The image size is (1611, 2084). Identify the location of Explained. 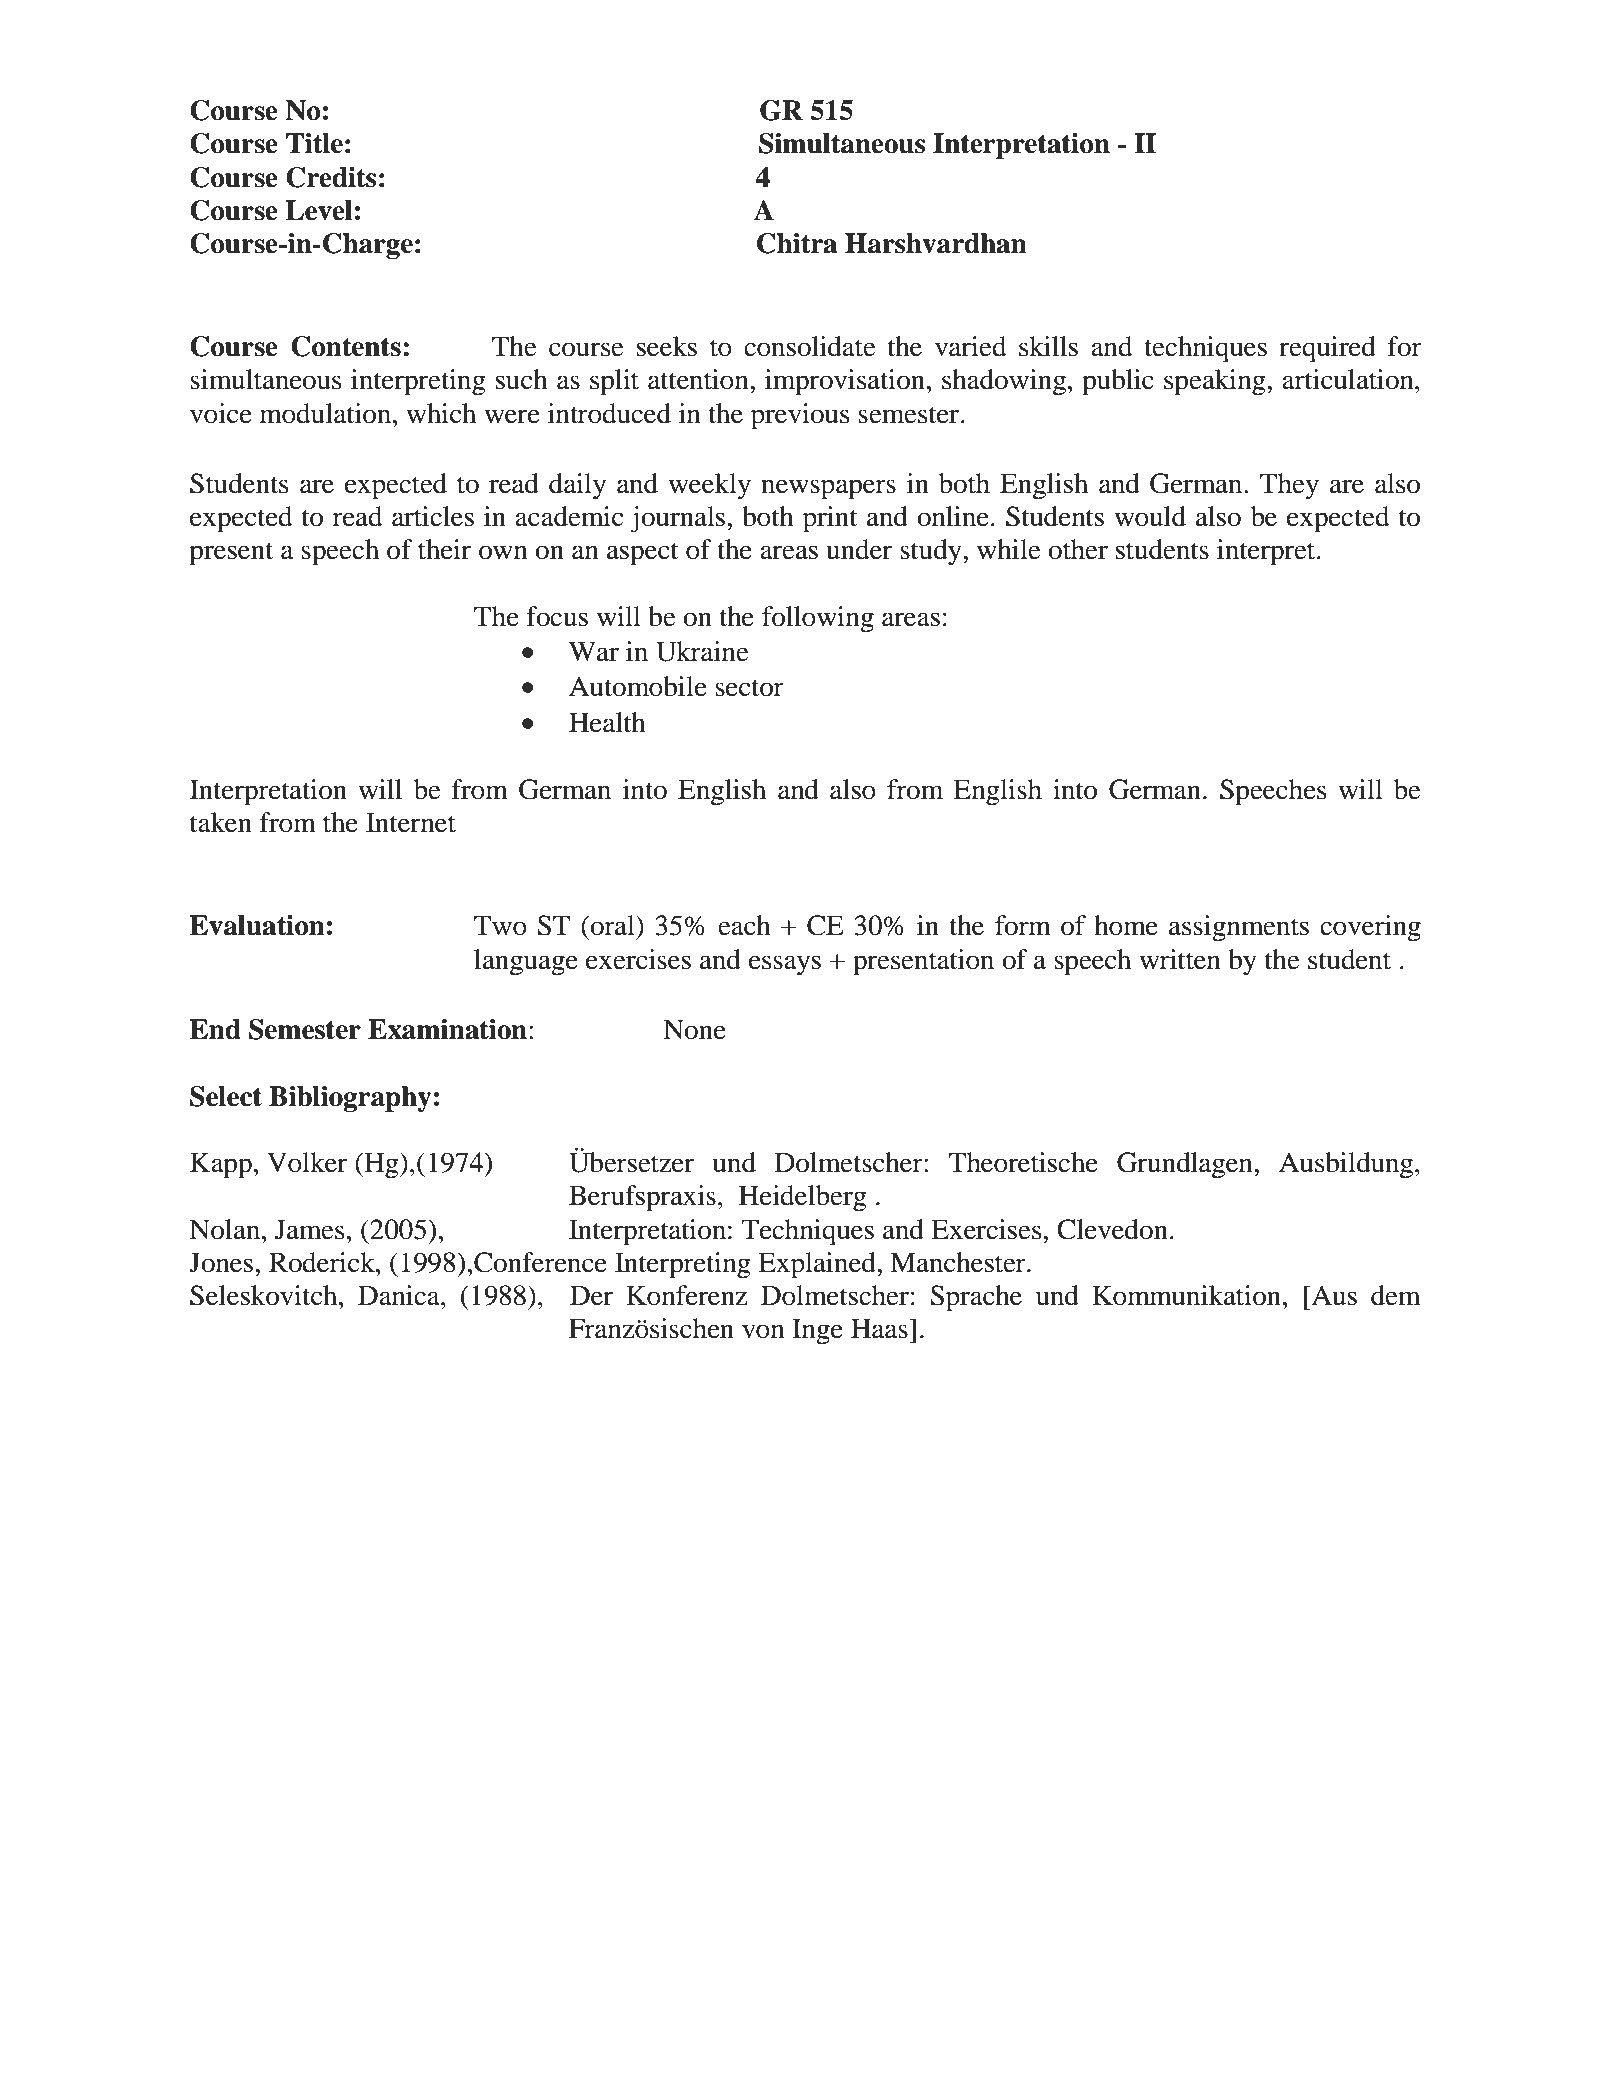
(818, 1265).
